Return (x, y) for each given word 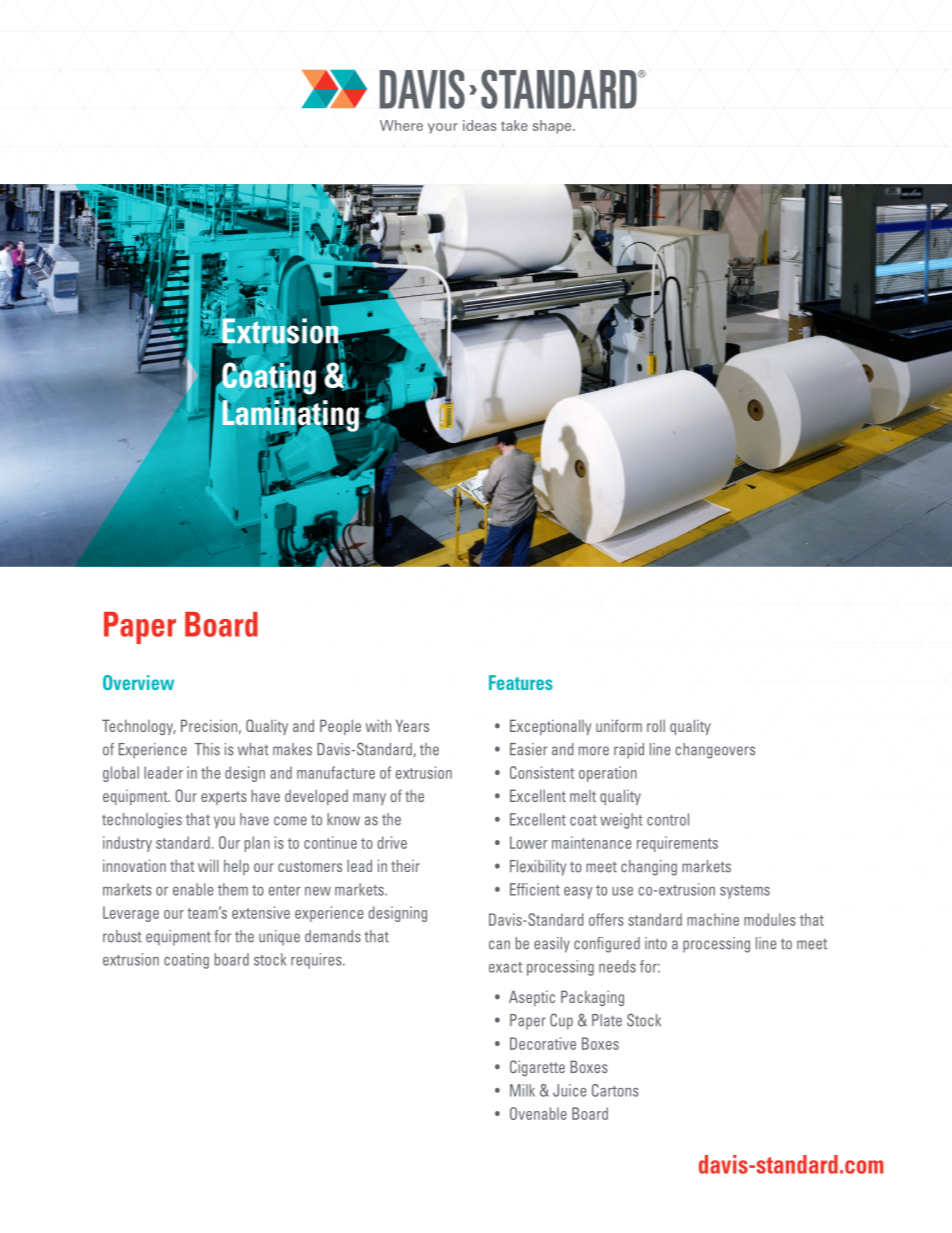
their (405, 865)
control (668, 819)
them (233, 889)
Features (521, 682)
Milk (522, 1090)
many (369, 799)
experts (224, 798)
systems (745, 892)
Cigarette (537, 1068)
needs (617, 966)
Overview (138, 682)
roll (656, 725)
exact (505, 967)
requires (317, 961)
